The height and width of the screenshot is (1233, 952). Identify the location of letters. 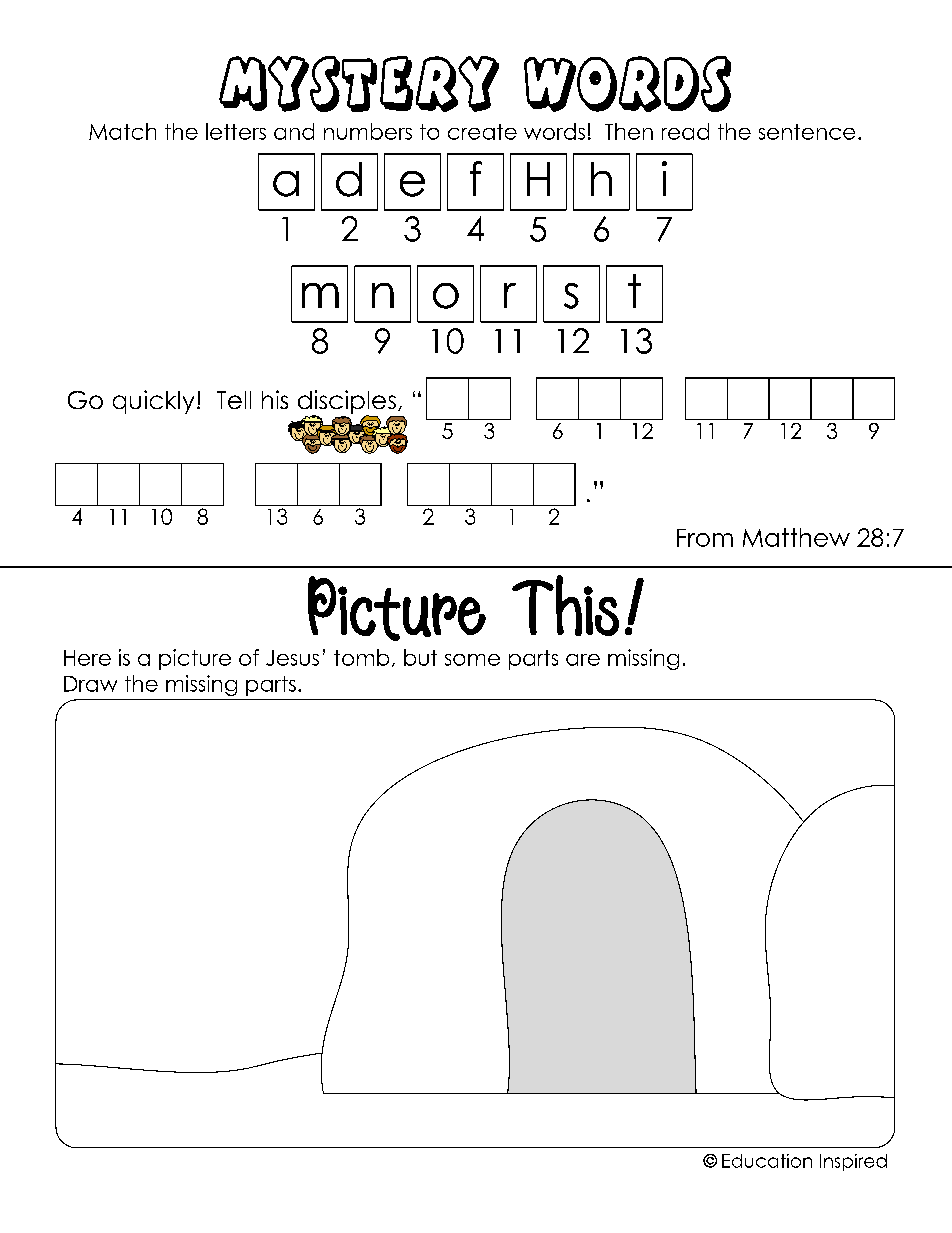
(236, 131).
